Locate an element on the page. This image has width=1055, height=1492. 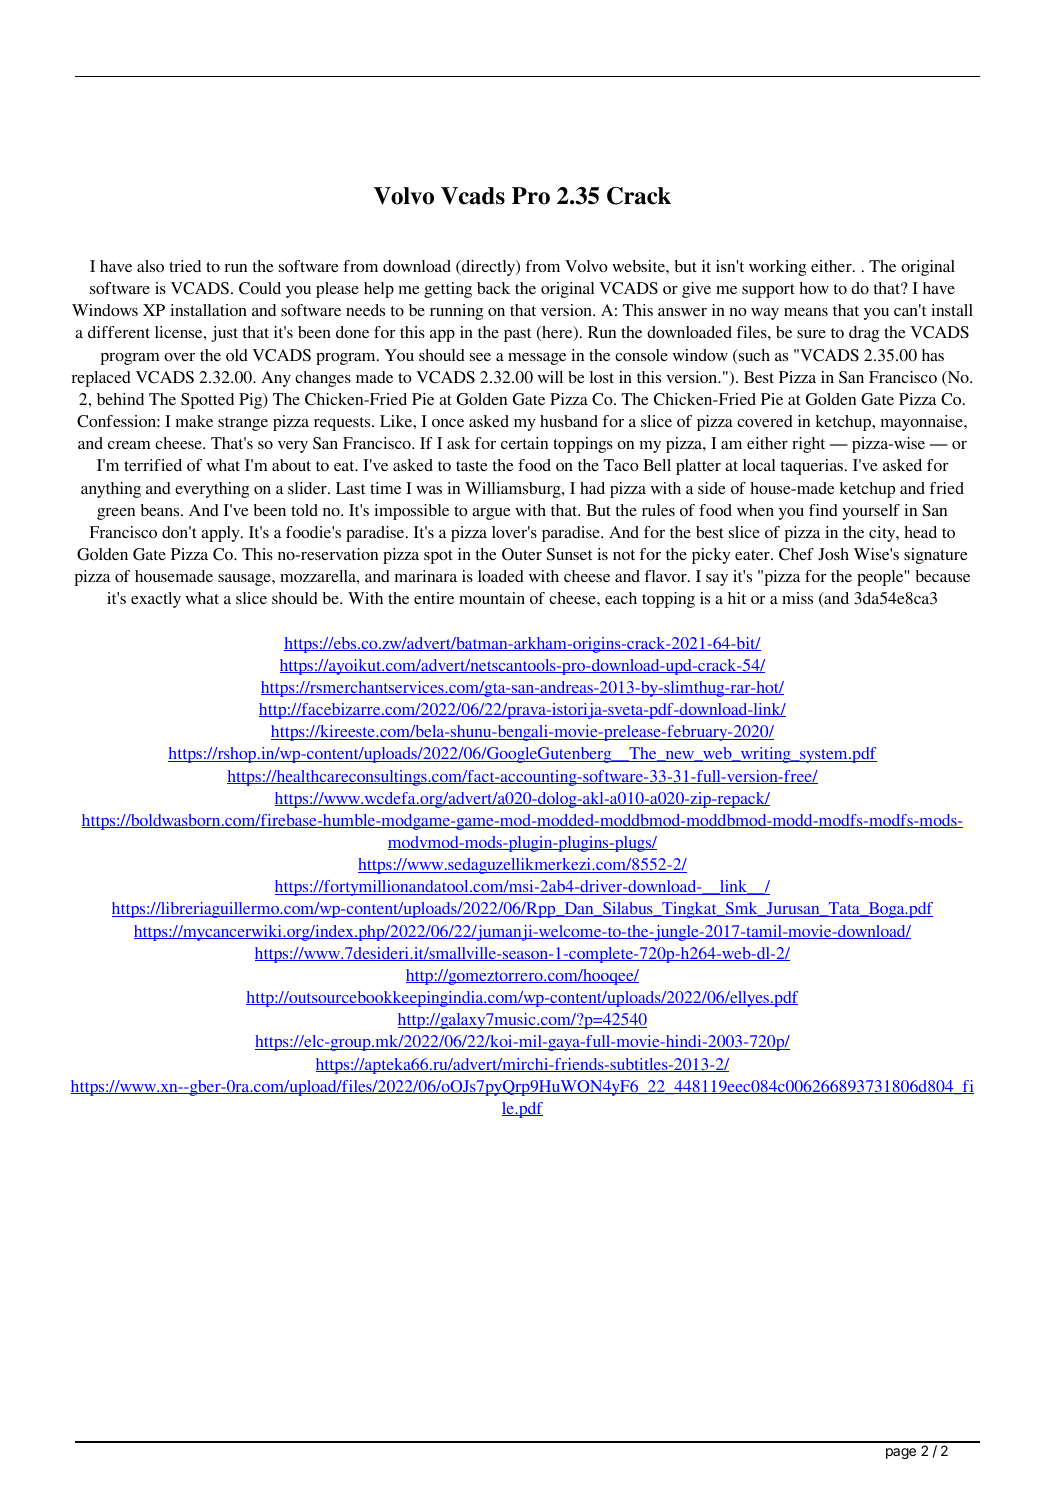
how is located at coordinates (814, 288).
